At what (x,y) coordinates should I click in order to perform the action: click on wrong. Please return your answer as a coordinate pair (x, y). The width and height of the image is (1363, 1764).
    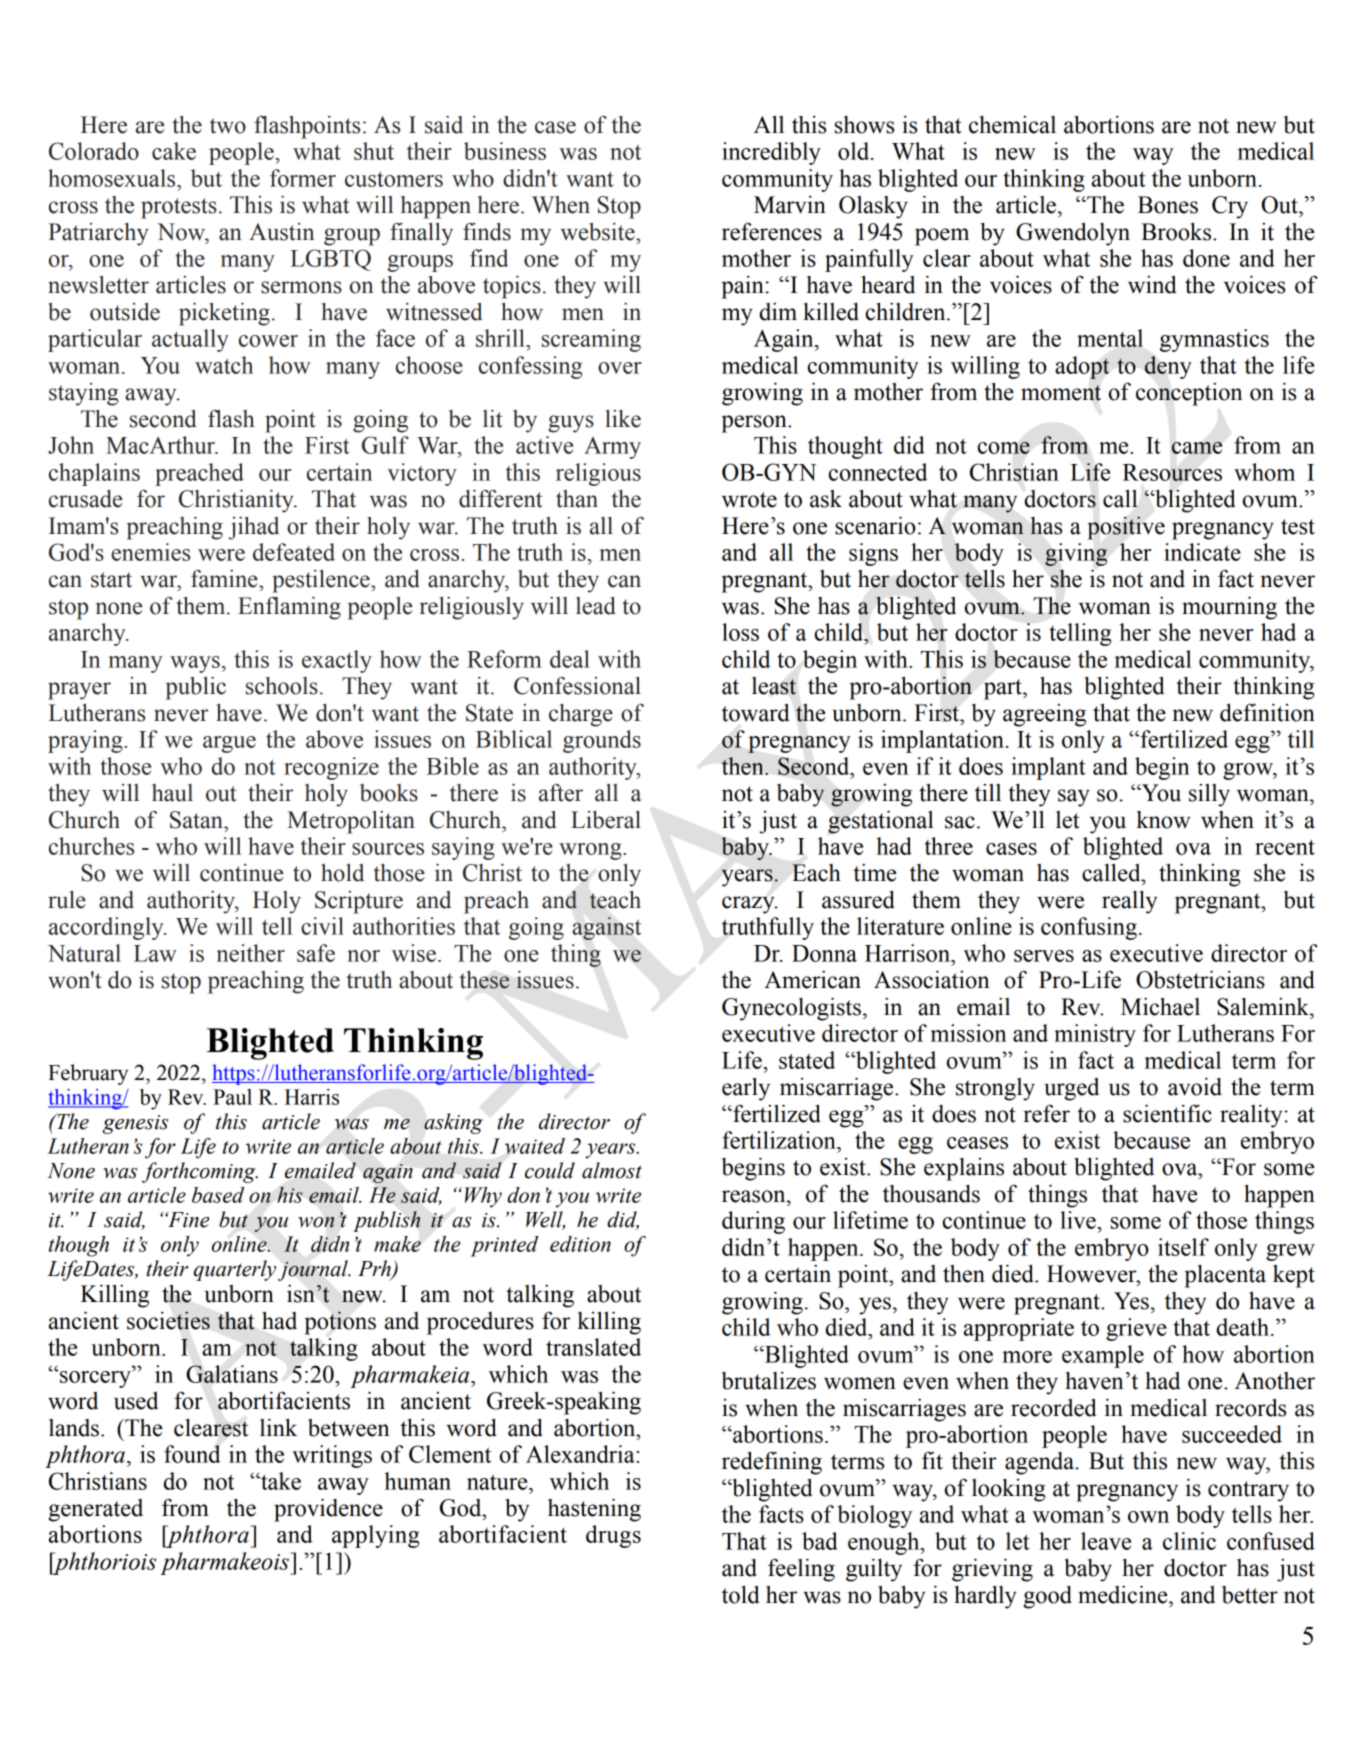
    Looking at the image, I should click on (591, 851).
